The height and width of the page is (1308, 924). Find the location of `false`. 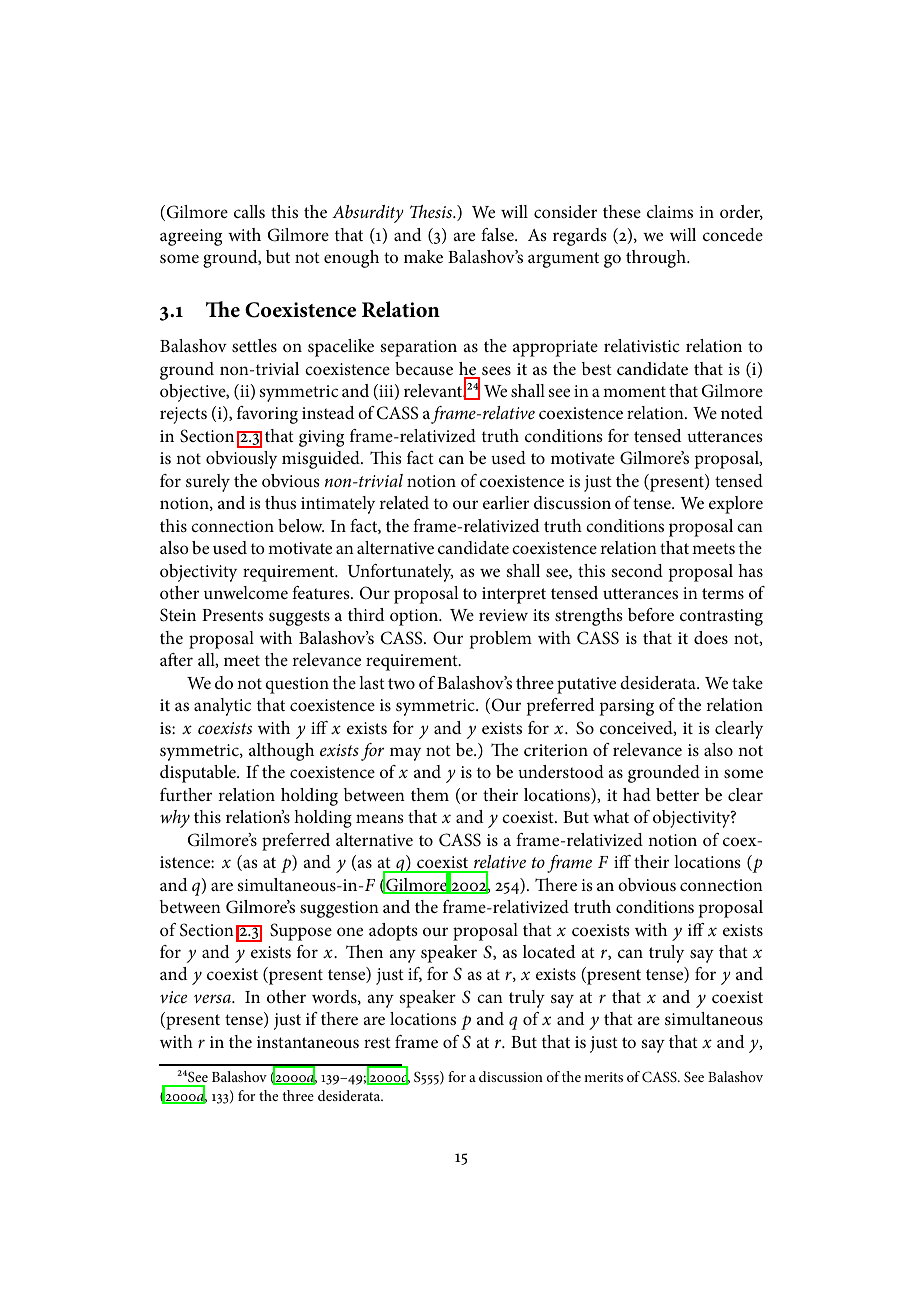

false is located at coordinates (498, 235).
